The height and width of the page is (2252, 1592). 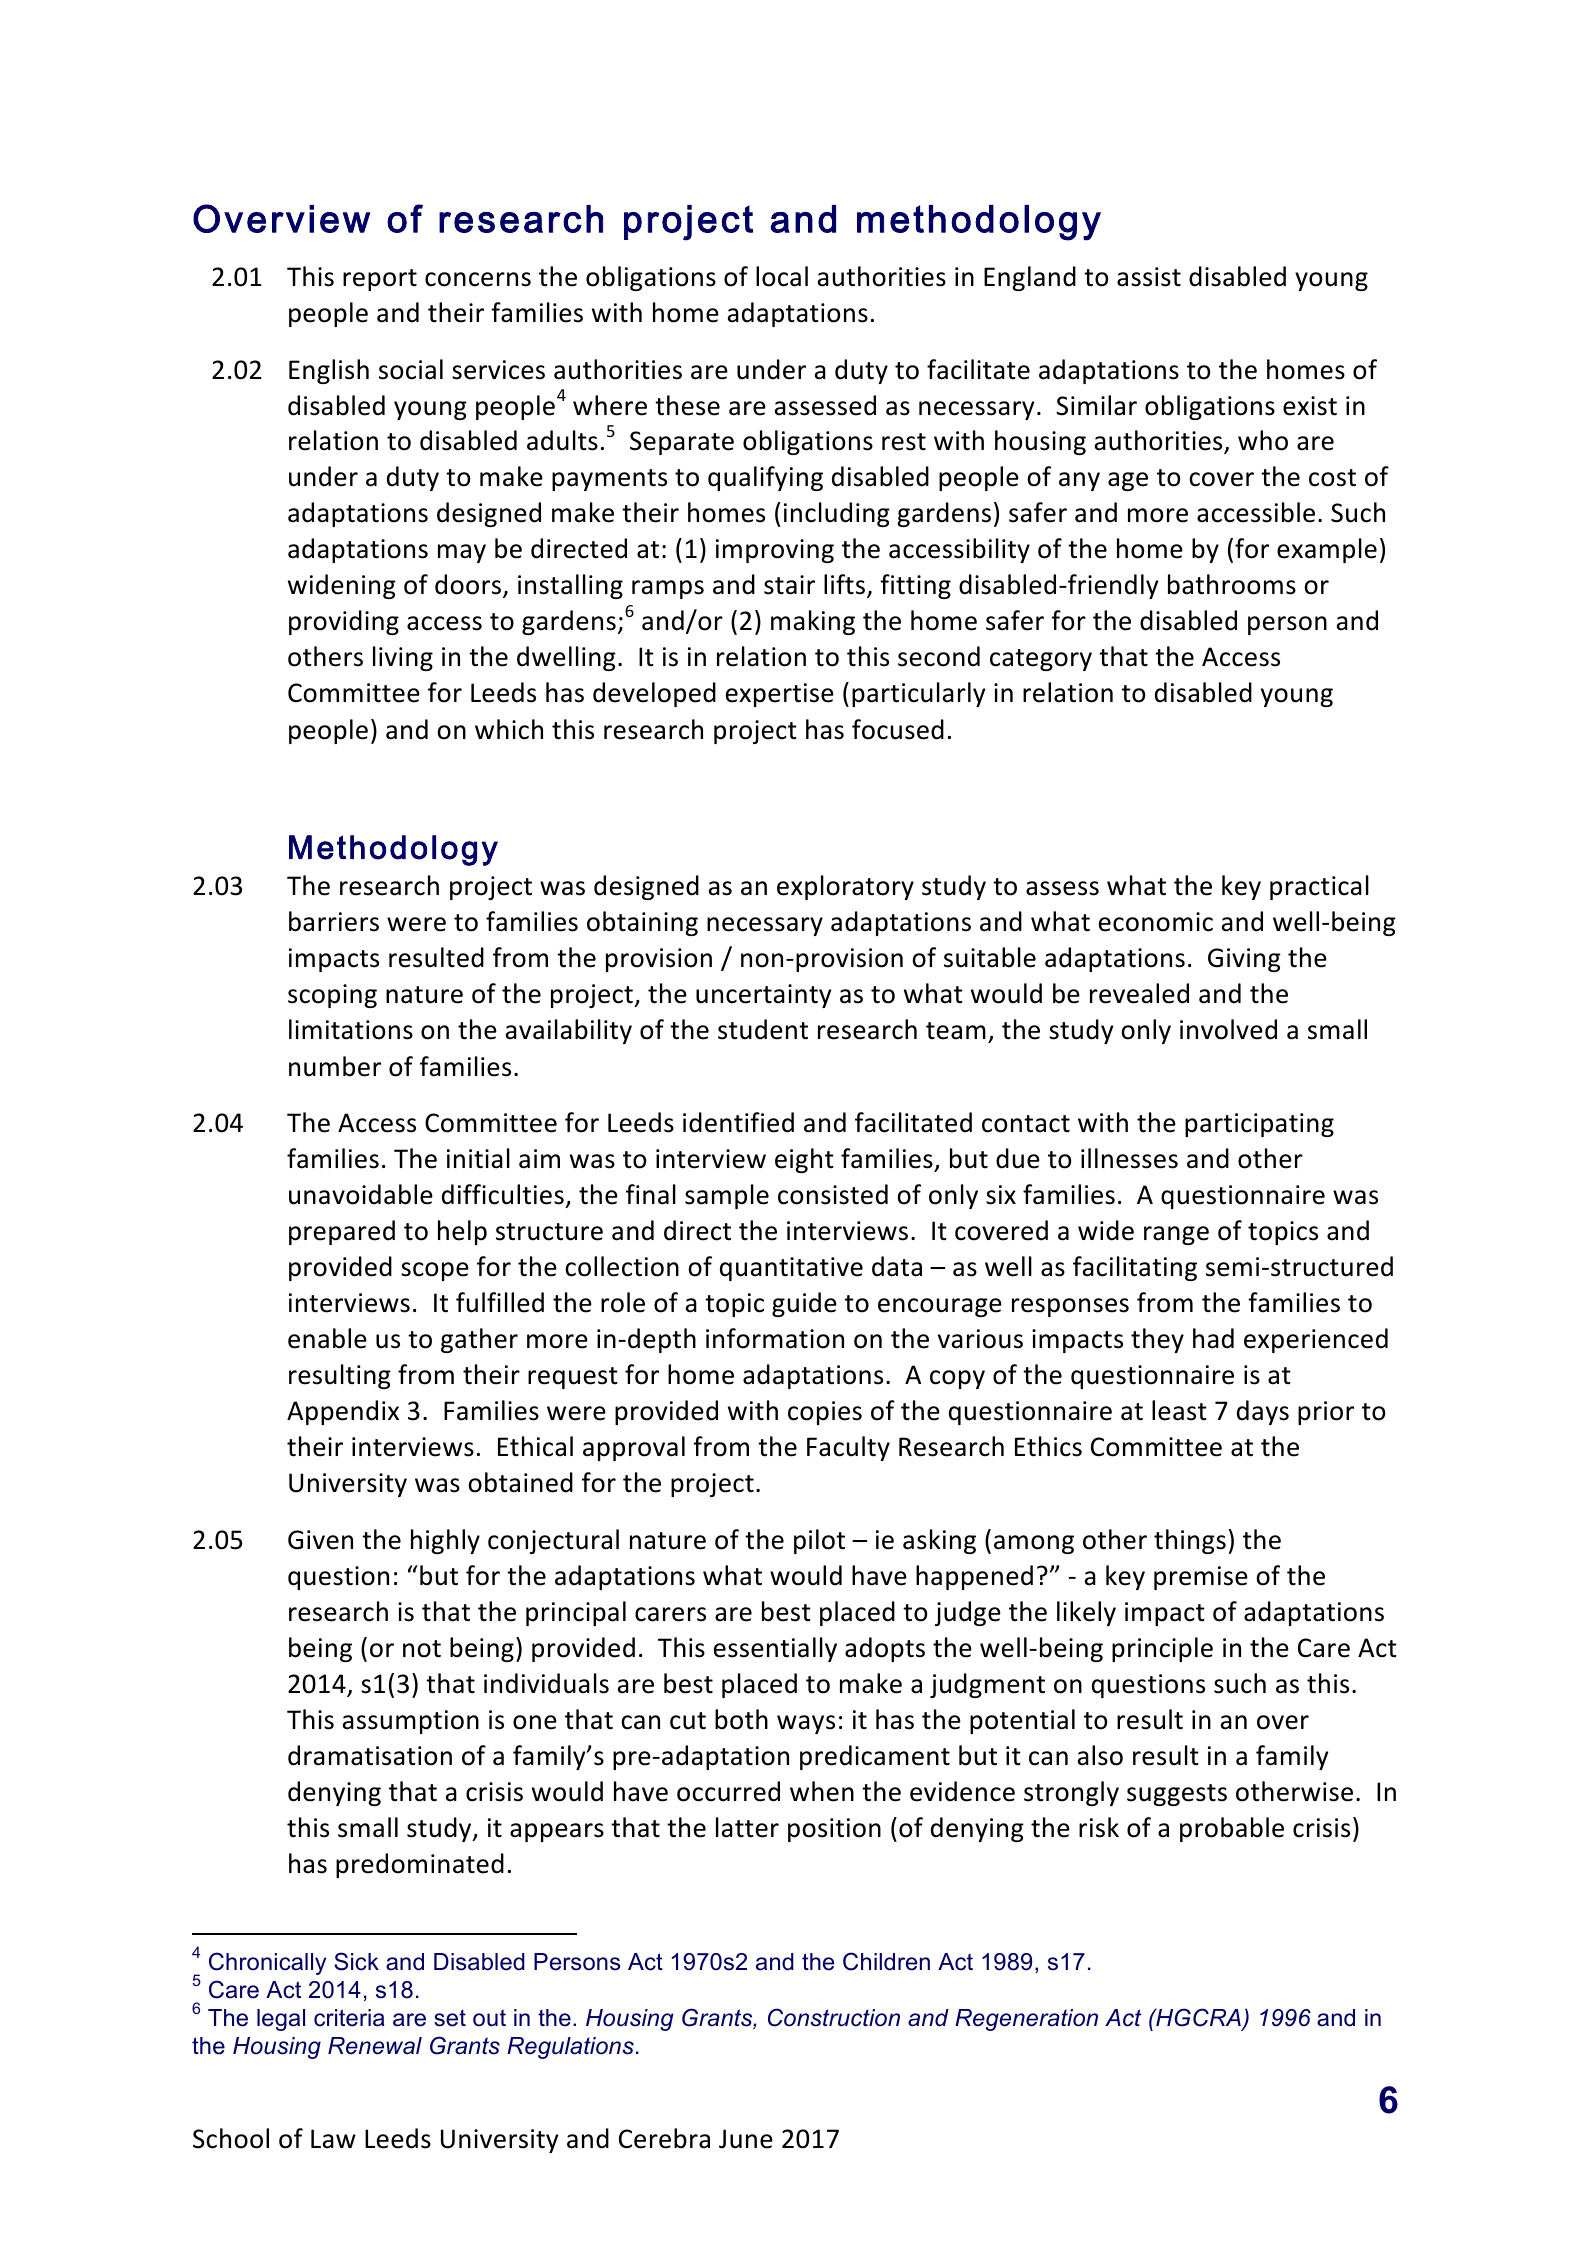 What do you see at coordinates (375, 2046) in the page?
I see `Renewal` at bounding box center [375, 2046].
